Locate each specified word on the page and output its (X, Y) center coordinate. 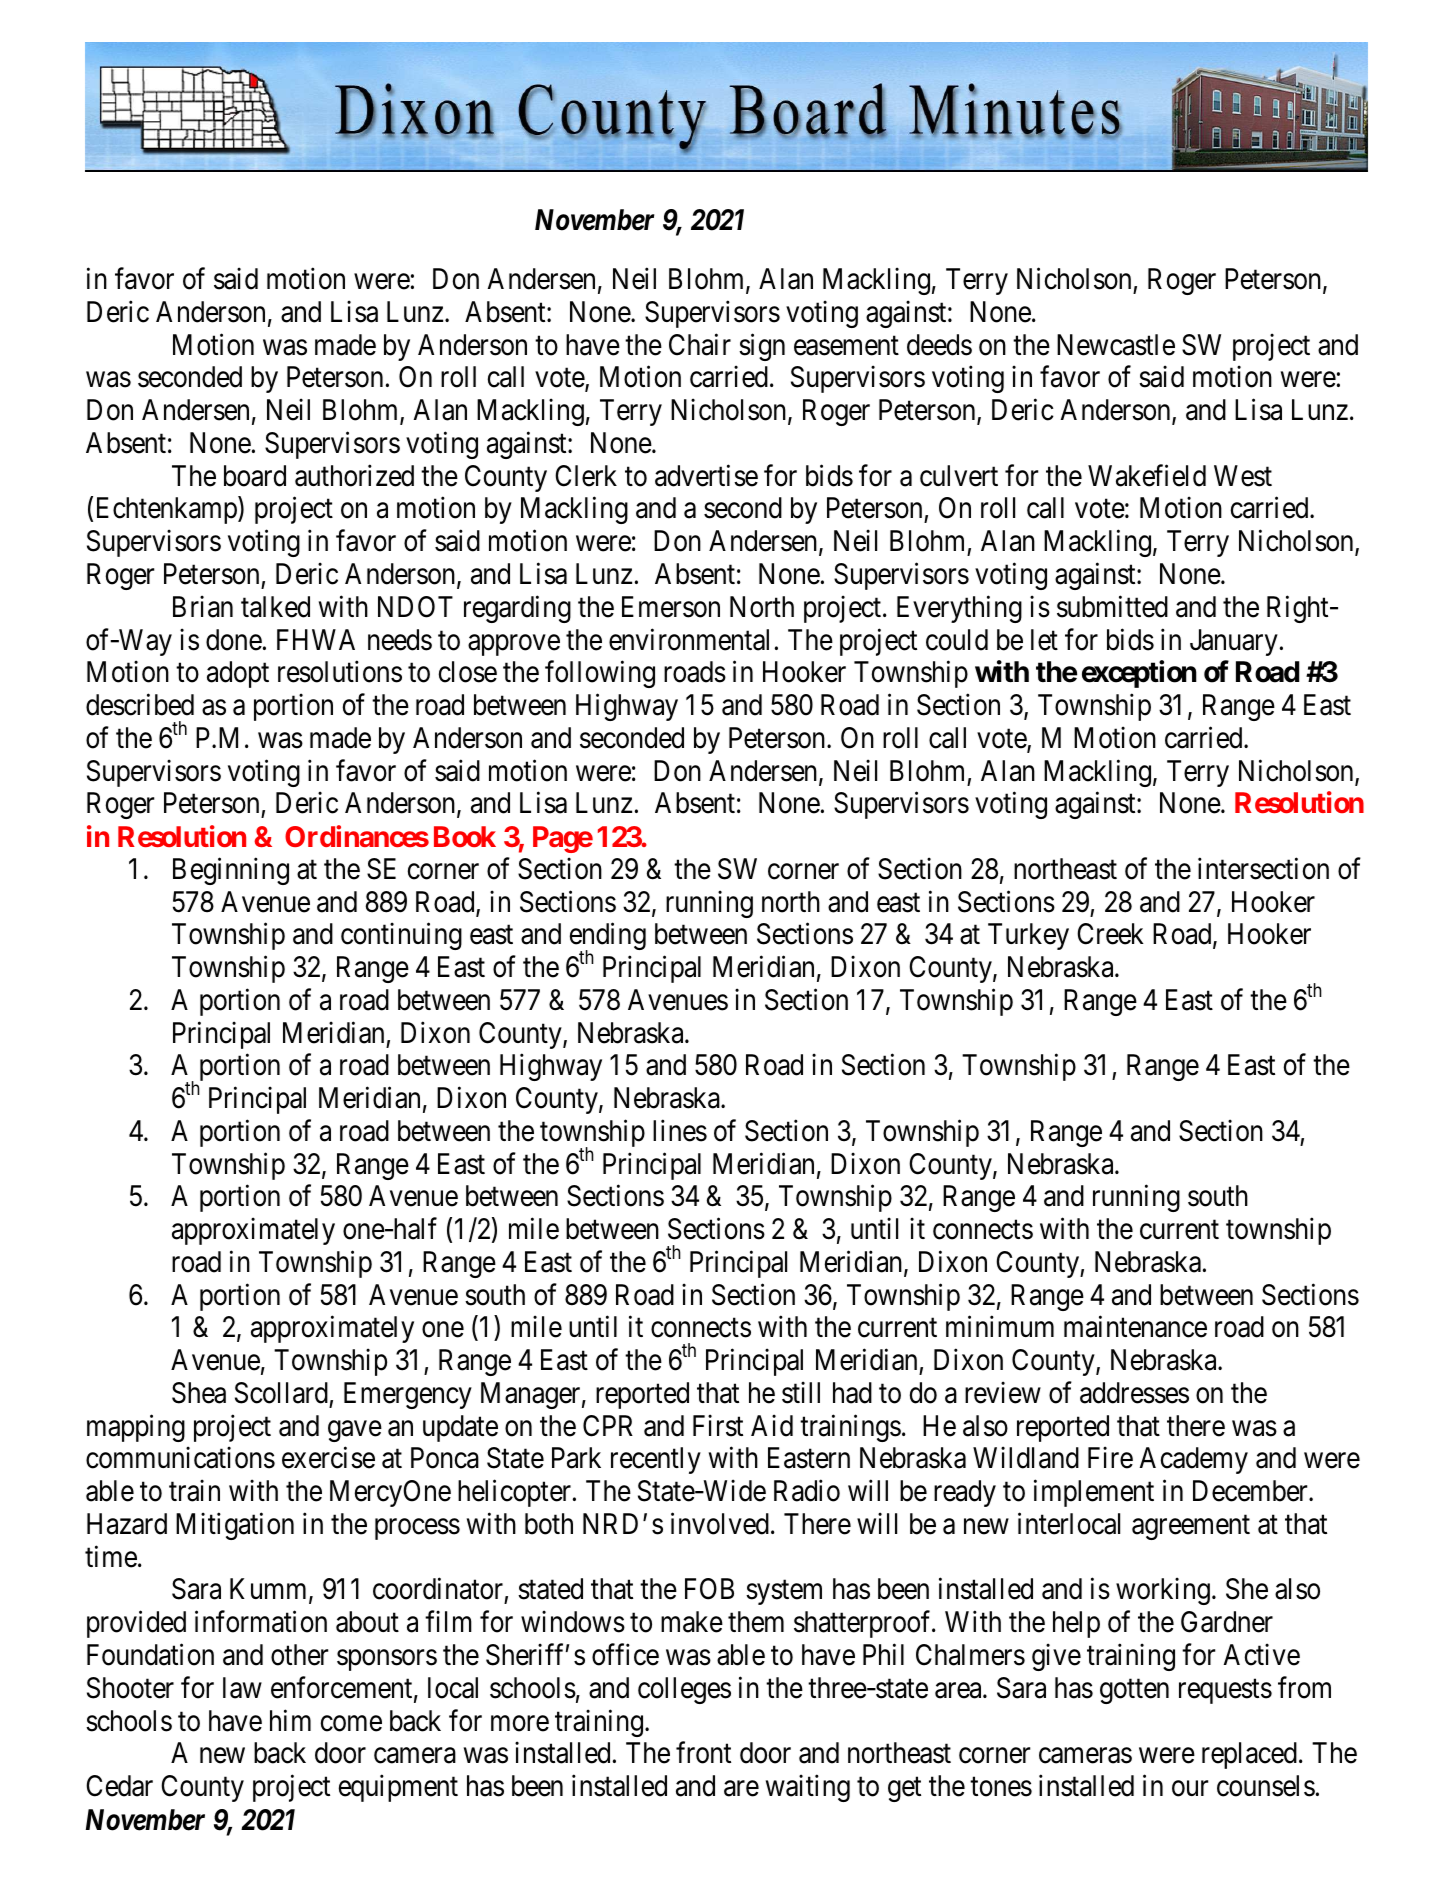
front (703, 1753)
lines (680, 1130)
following (600, 674)
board (255, 476)
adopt (238, 674)
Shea (199, 1393)
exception (1139, 674)
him (290, 1720)
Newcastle (1116, 345)
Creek (1110, 934)
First (718, 1425)
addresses (1134, 1393)
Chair (700, 344)
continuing (401, 936)
